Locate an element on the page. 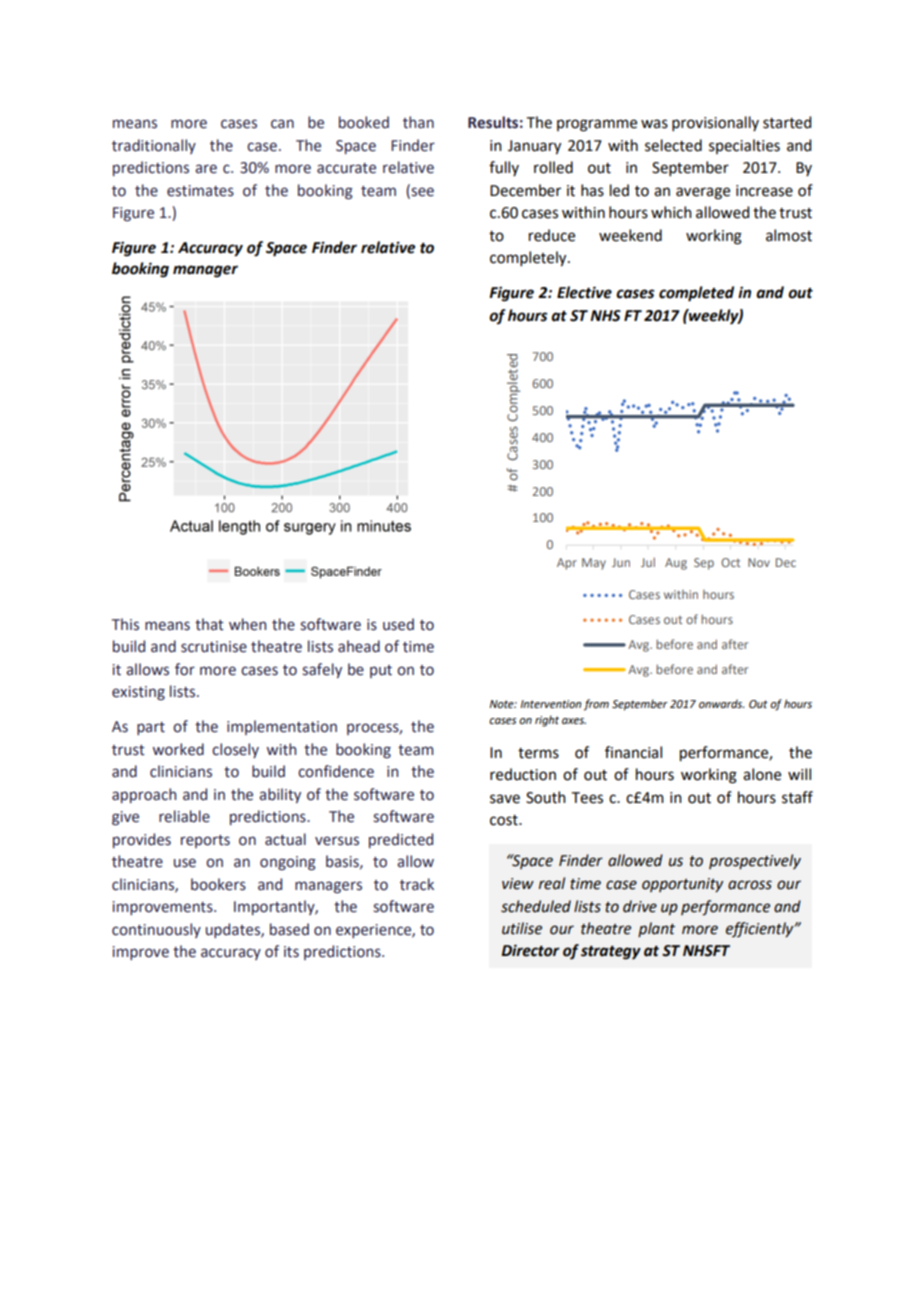 The height and width of the document is (1308, 924). utilise is located at coordinates (522, 928).
